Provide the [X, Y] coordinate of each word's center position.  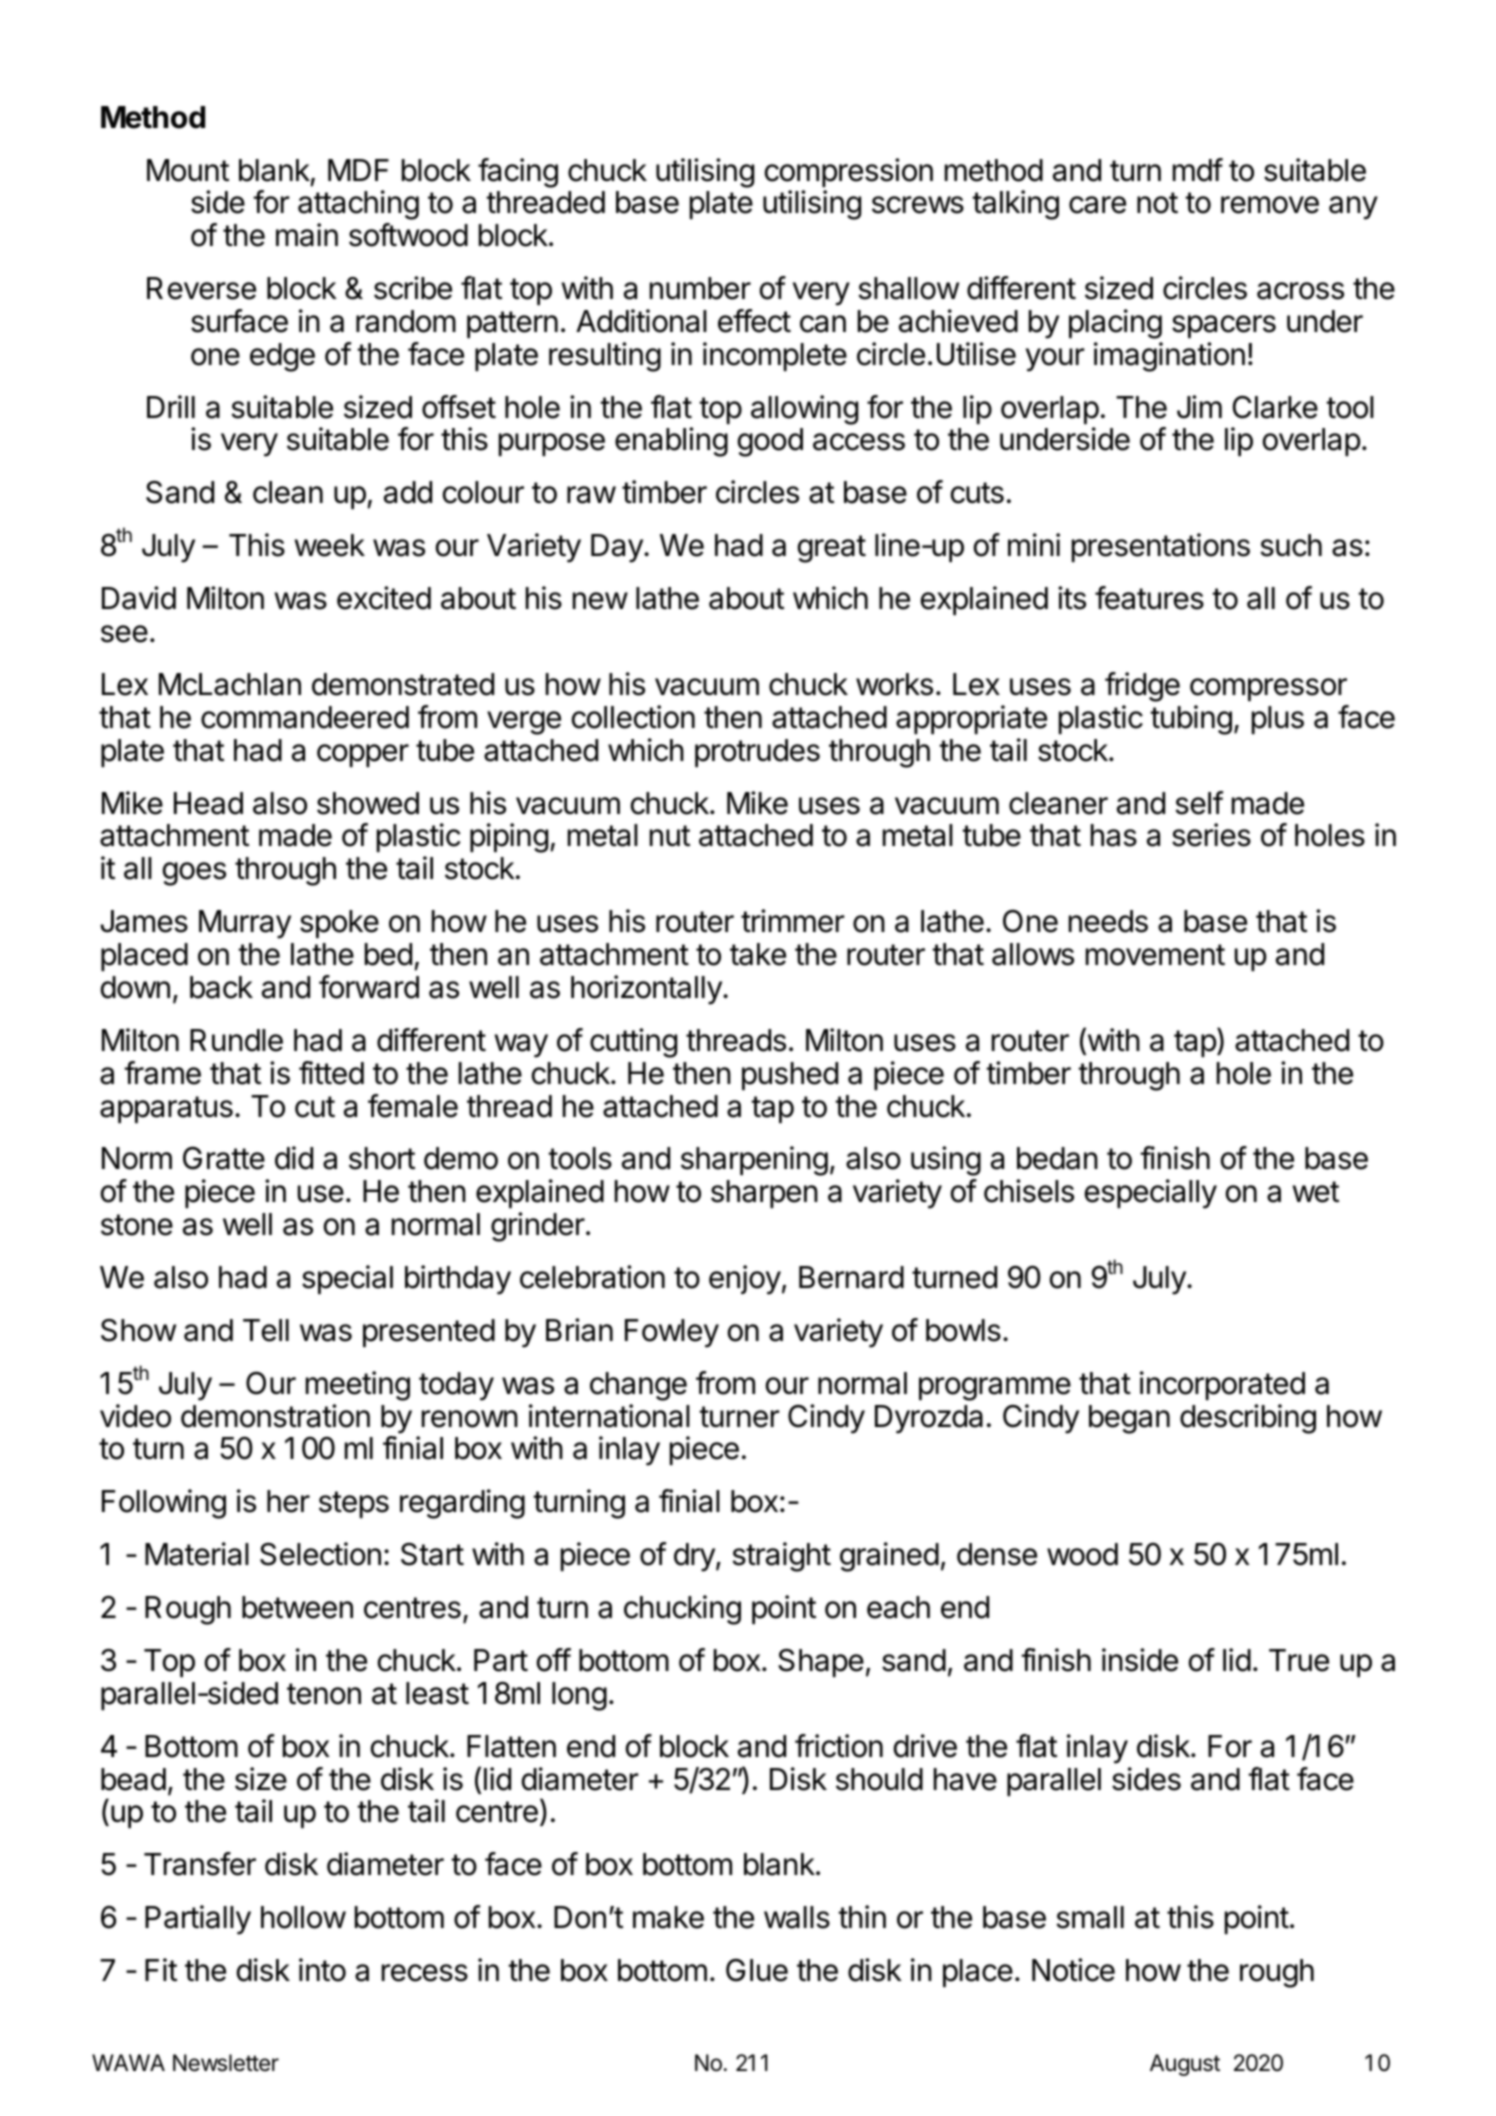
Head [208, 803]
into [322, 1970]
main [307, 235]
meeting [358, 1386]
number [700, 288]
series [1211, 835]
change [638, 1386]
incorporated [1222, 1385]
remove [1270, 205]
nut [670, 835]
